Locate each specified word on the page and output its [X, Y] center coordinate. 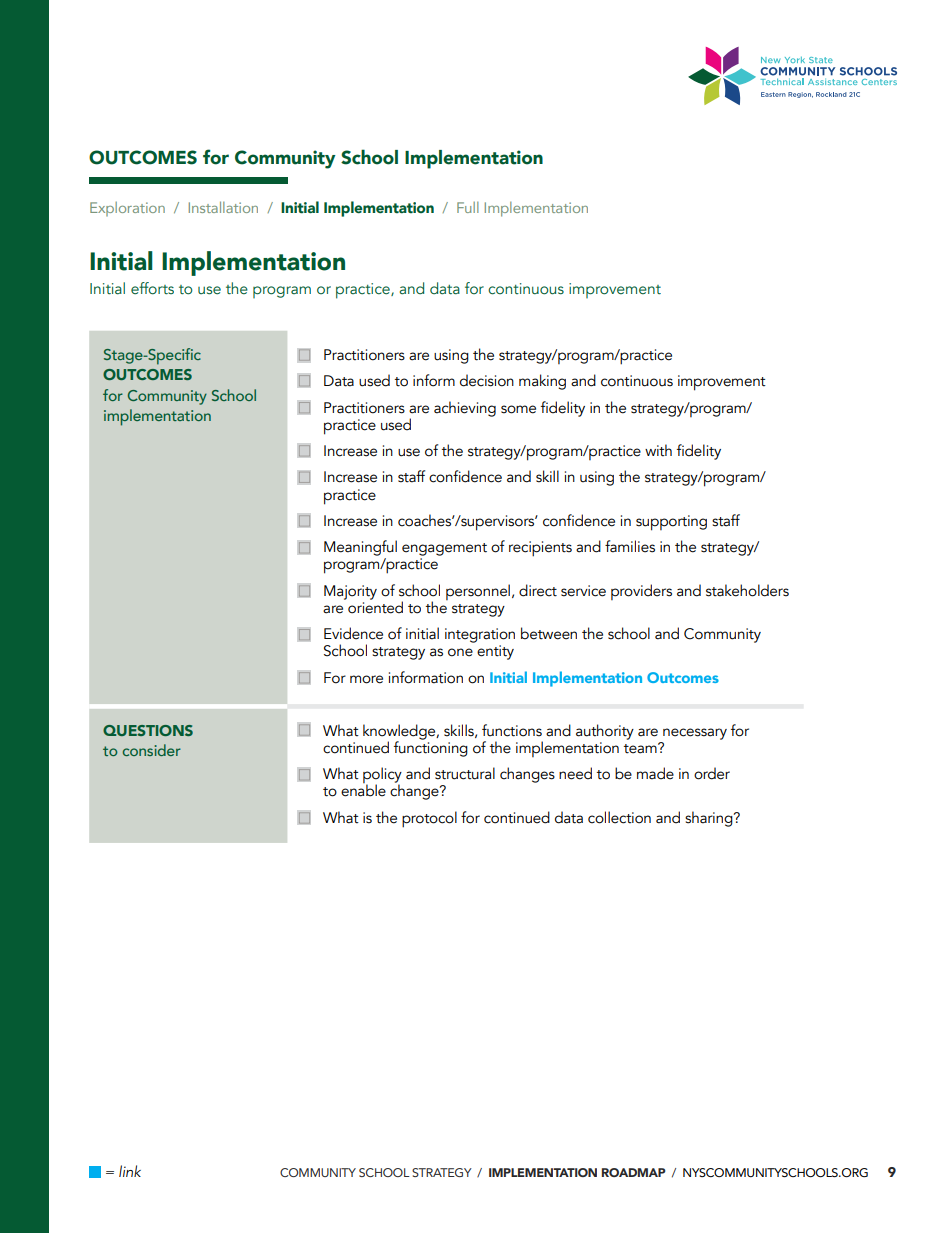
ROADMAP [634, 1172]
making [542, 382]
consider [152, 750]
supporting [671, 523]
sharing [710, 819]
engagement [444, 549]
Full [468, 207]
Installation [223, 207]
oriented [375, 606]
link [130, 1171]
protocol [429, 819]
